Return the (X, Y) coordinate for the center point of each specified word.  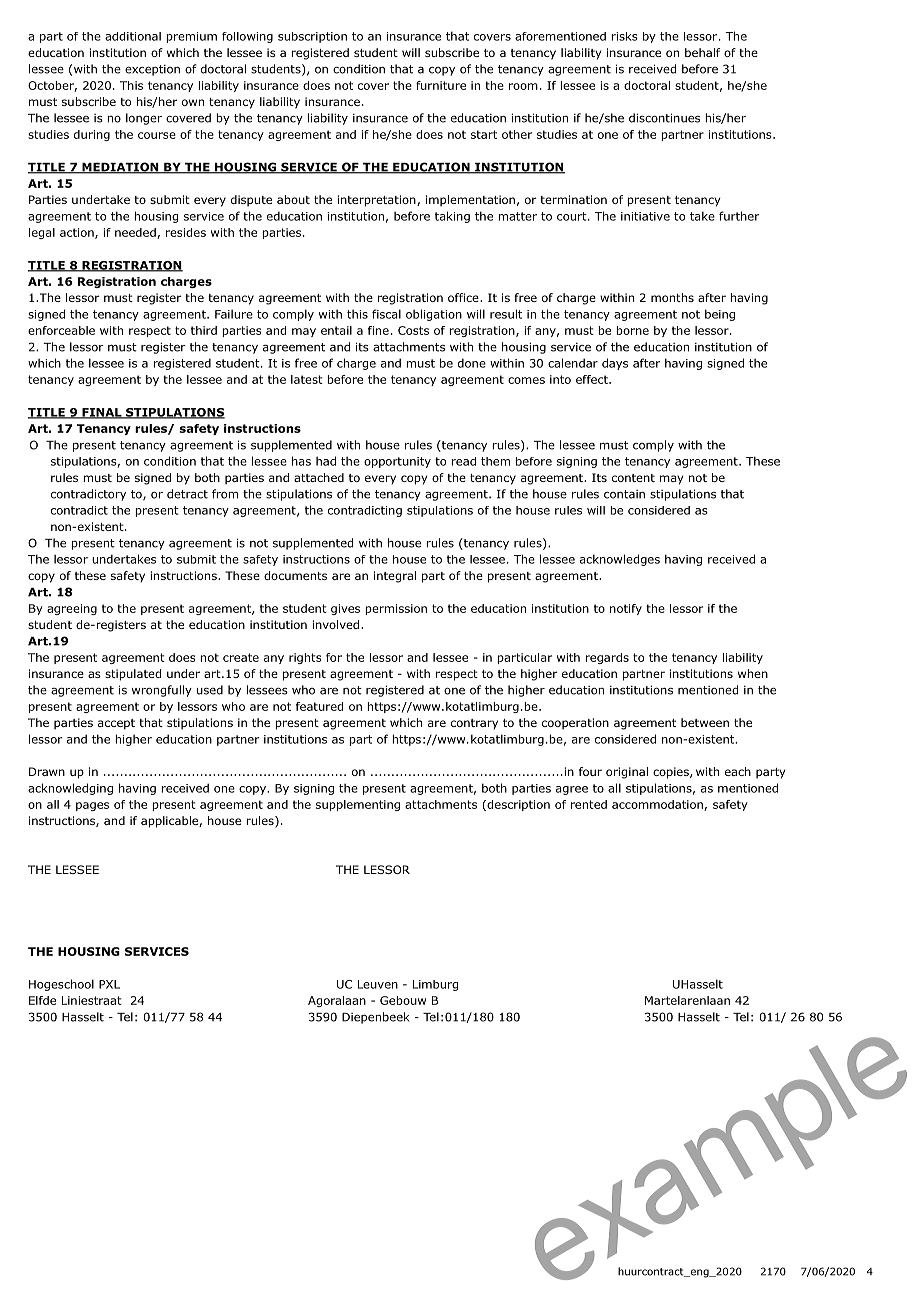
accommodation (658, 805)
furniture (441, 85)
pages (92, 806)
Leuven (378, 984)
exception (152, 70)
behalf (702, 52)
